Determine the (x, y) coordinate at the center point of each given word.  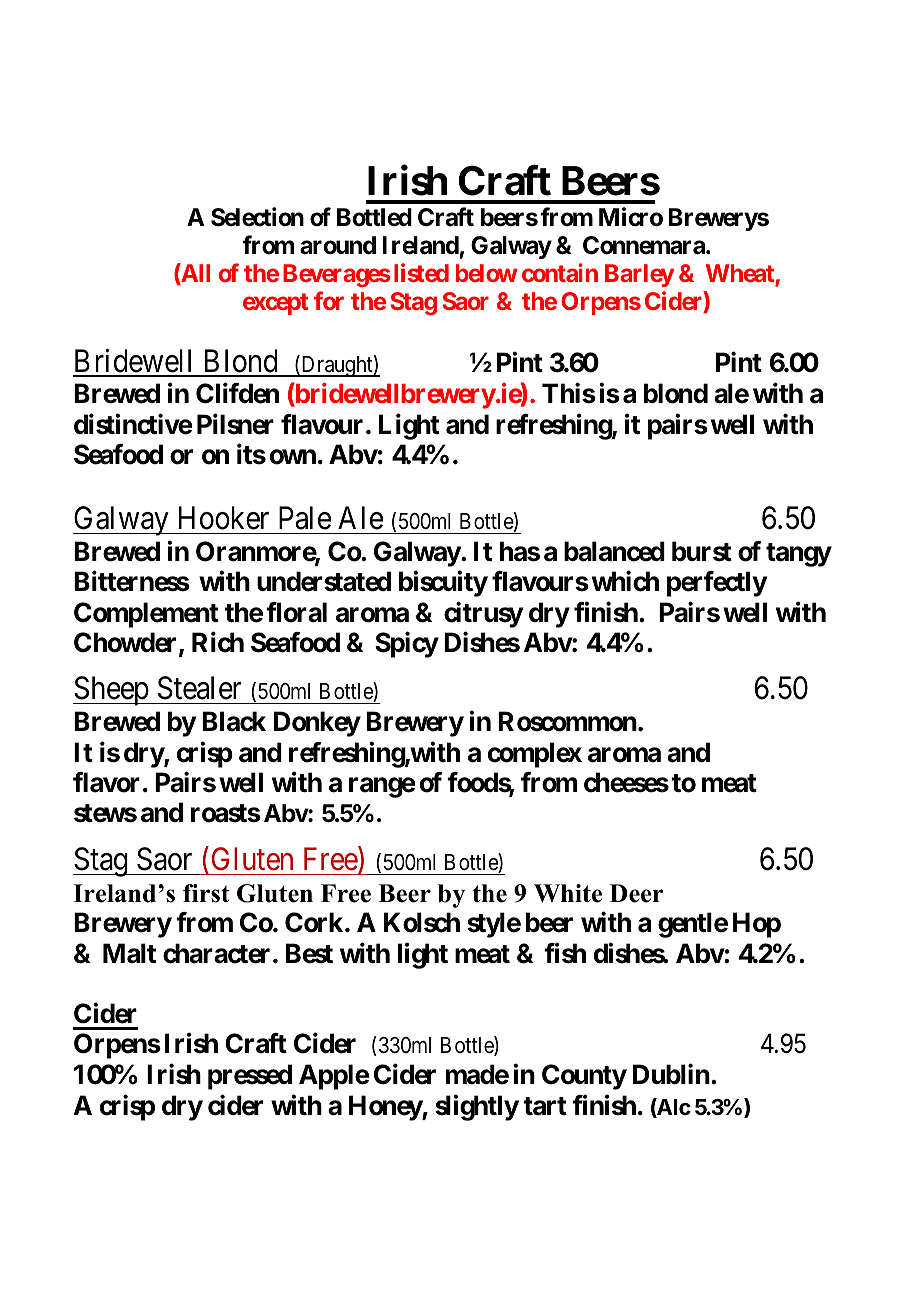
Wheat (741, 275)
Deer (636, 893)
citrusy (483, 614)
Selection (257, 217)
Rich (218, 642)
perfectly (717, 584)
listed (421, 272)
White (568, 893)
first (206, 893)
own (293, 457)
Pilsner (235, 424)
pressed (250, 1077)
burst (702, 551)
